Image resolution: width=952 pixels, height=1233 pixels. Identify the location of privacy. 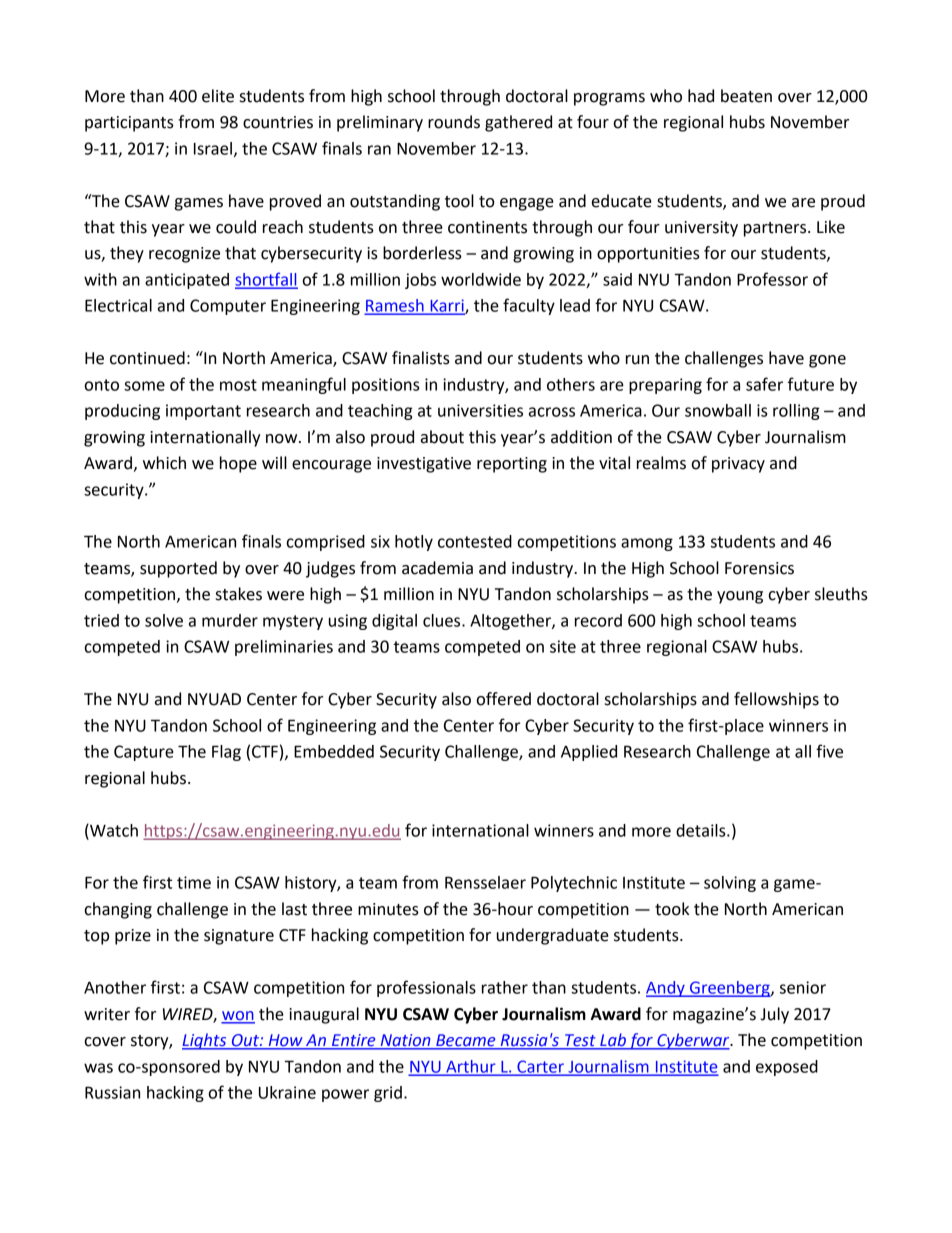
(738, 465).
